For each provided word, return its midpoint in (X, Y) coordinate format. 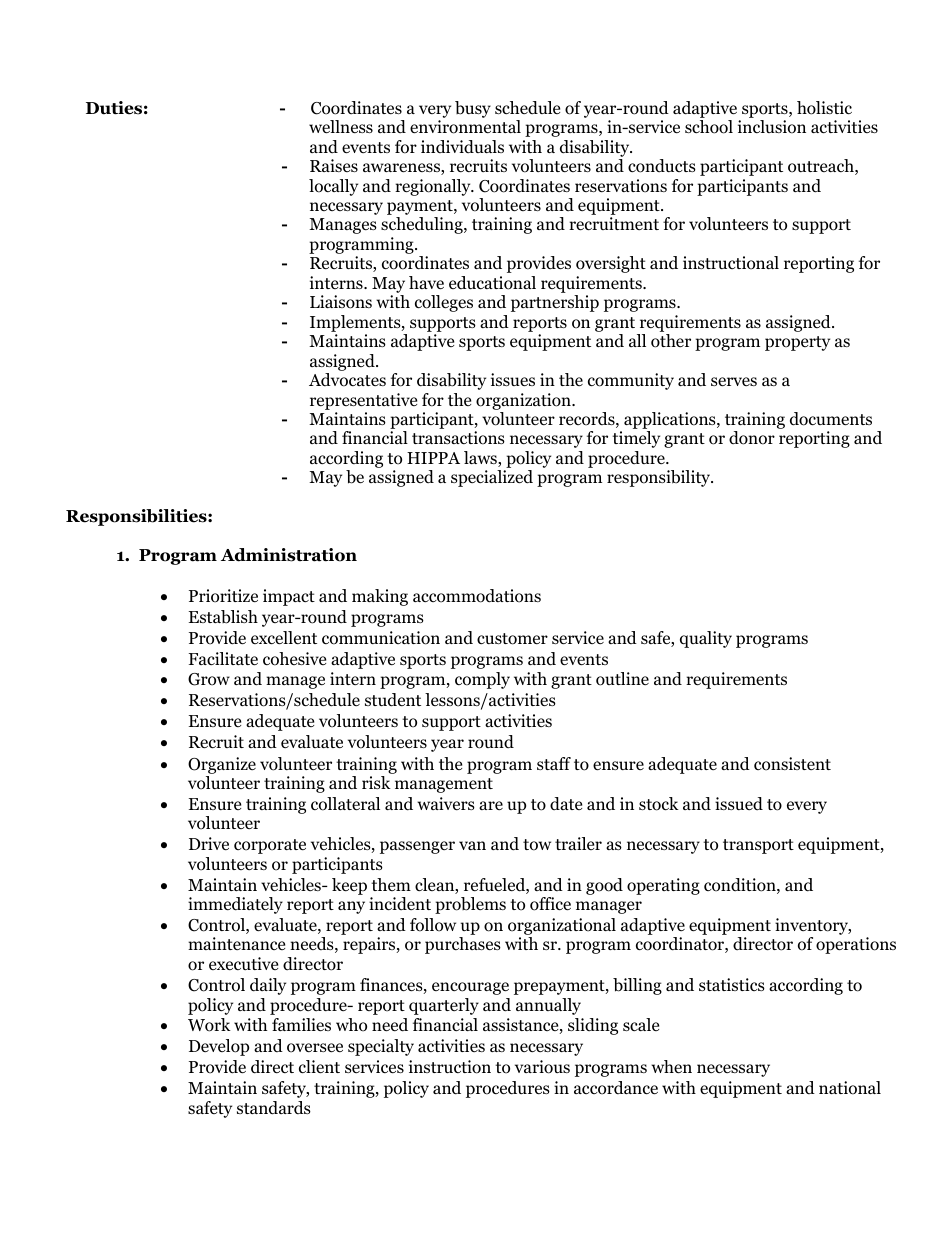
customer (512, 639)
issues (513, 380)
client (319, 1067)
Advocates (347, 380)
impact (289, 597)
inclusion (772, 127)
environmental (465, 127)
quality (706, 639)
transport (758, 846)
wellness (341, 127)
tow (537, 845)
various (542, 1067)
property (797, 343)
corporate (270, 846)
